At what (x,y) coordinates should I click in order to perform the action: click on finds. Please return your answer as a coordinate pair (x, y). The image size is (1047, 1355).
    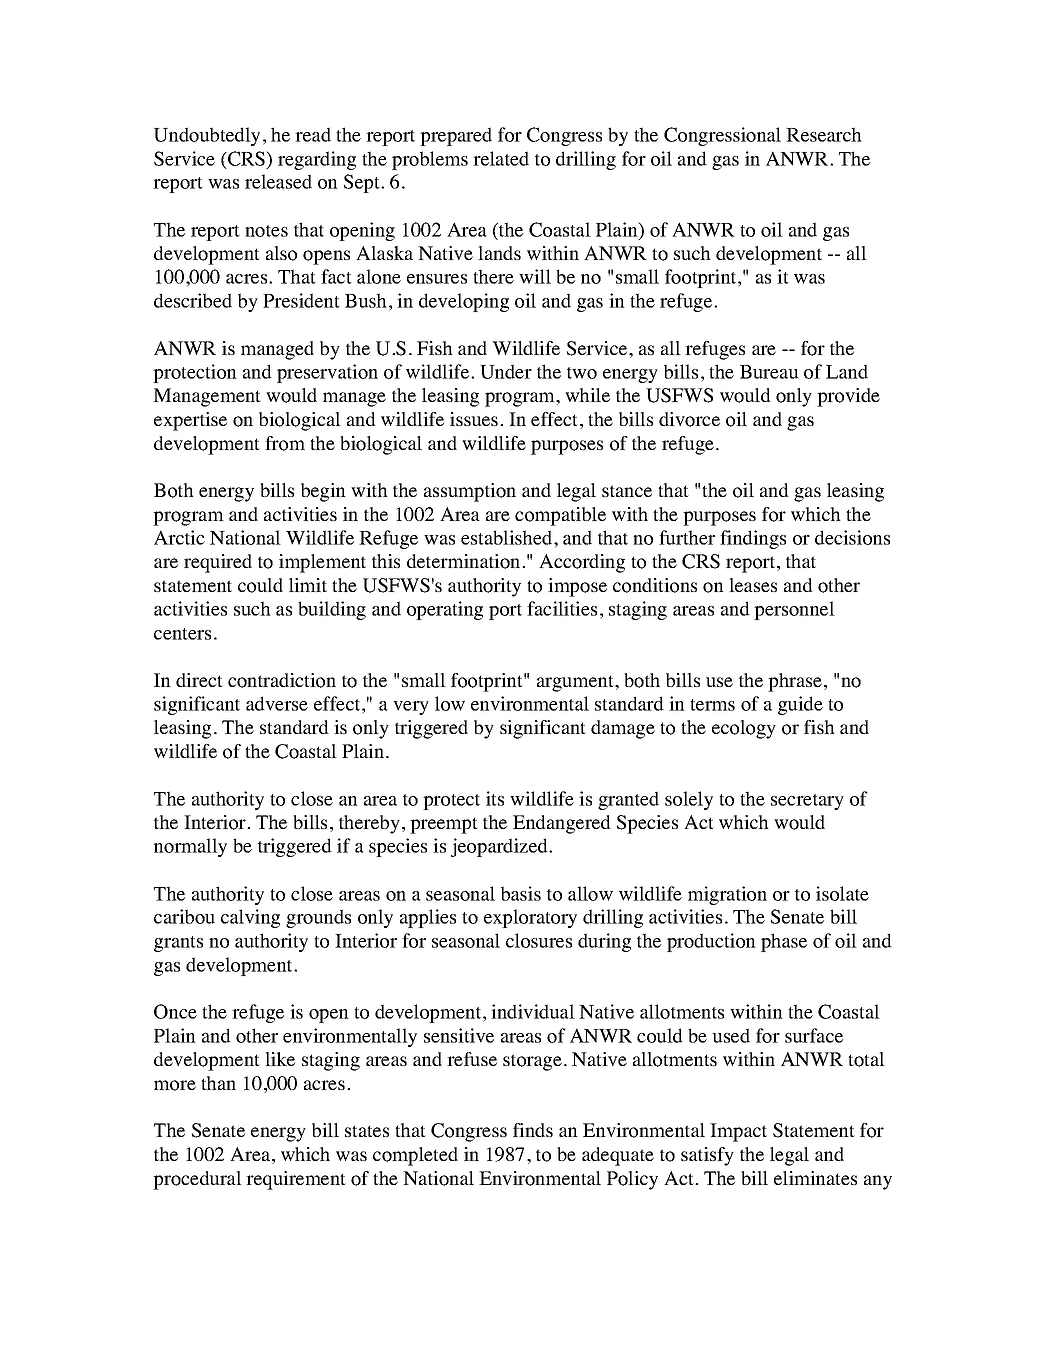
    Looking at the image, I should click on (533, 1130).
